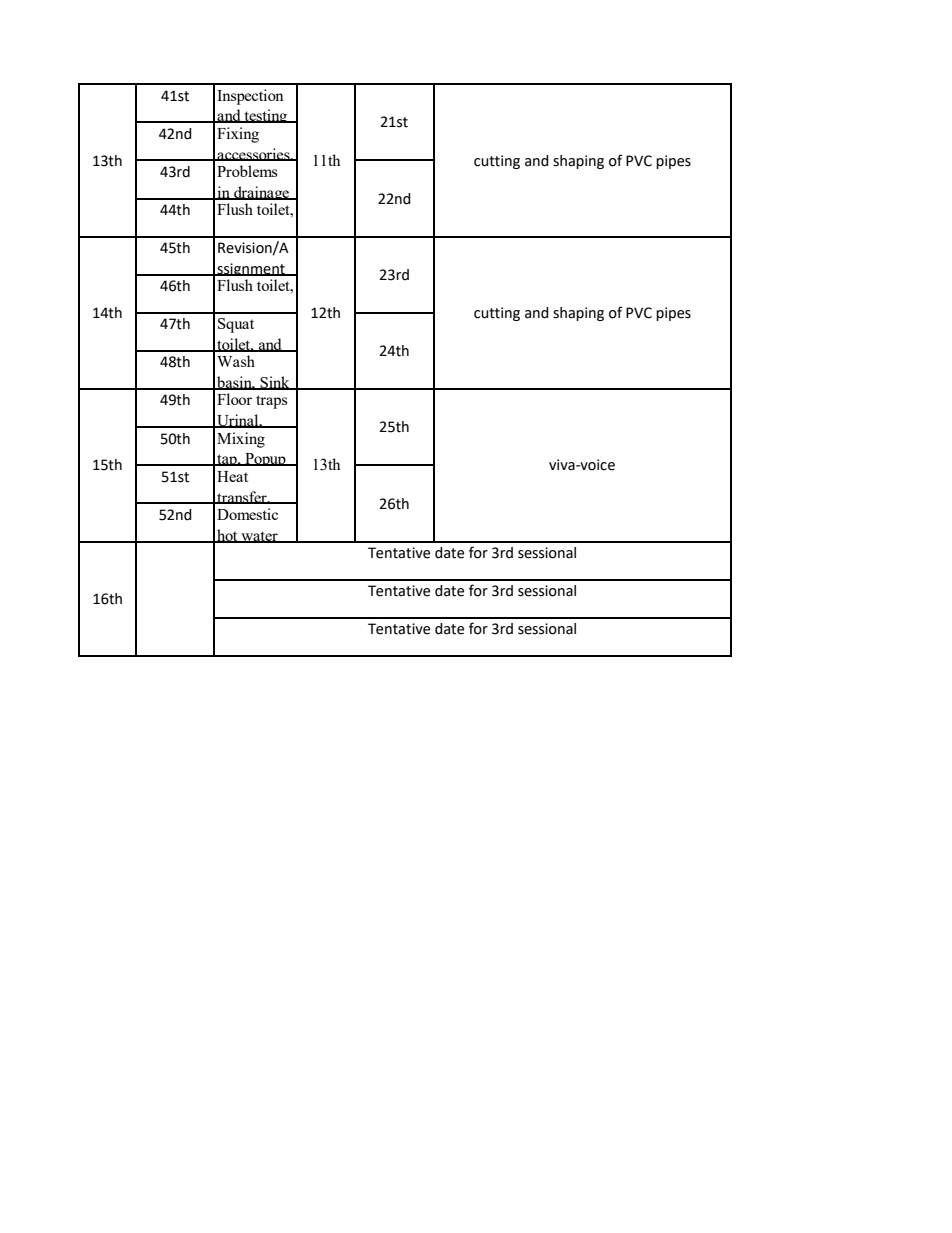  What do you see at coordinates (266, 116) in the screenshot?
I see `testing` at bounding box center [266, 116].
